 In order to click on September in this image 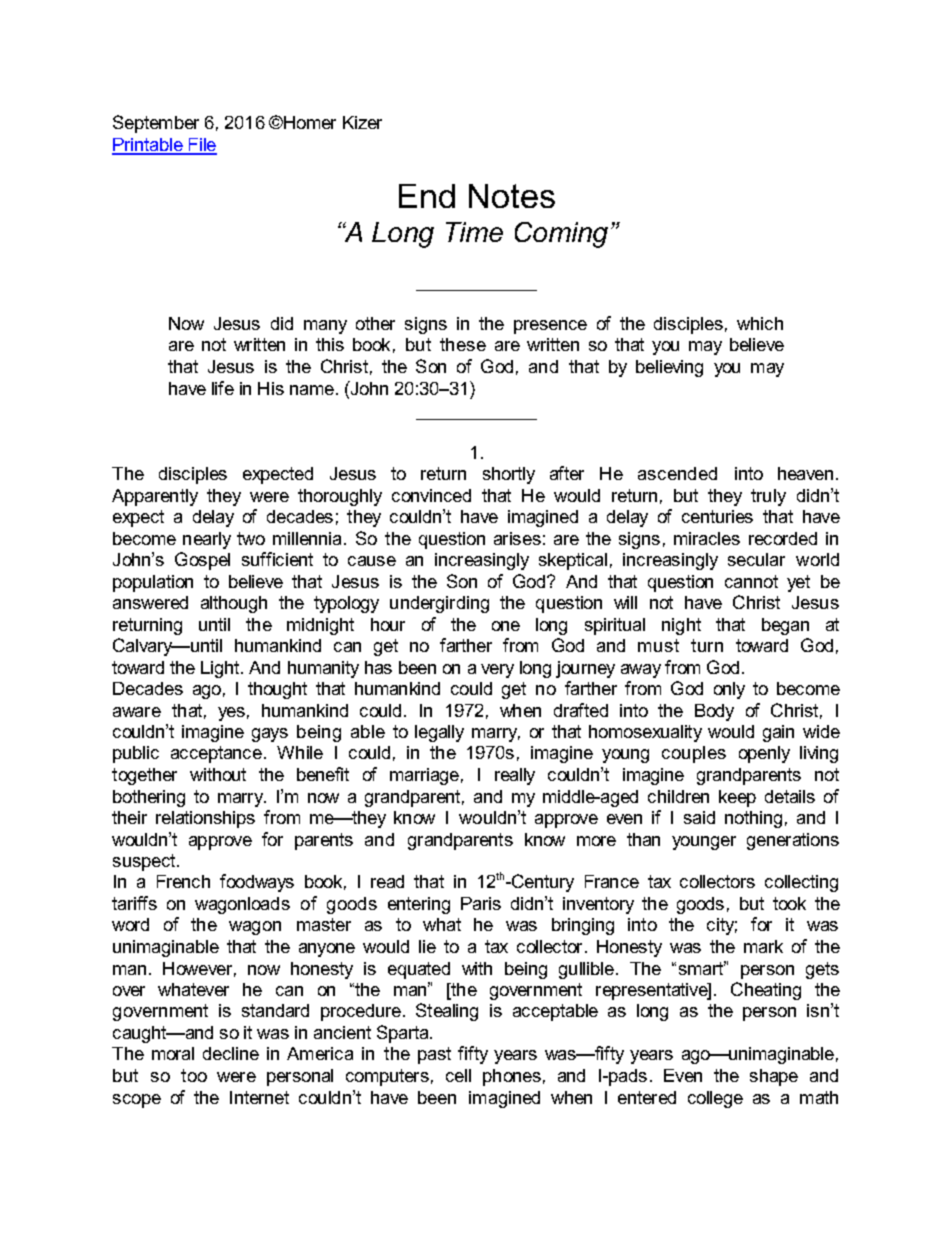, I will do `click(156, 124)`.
